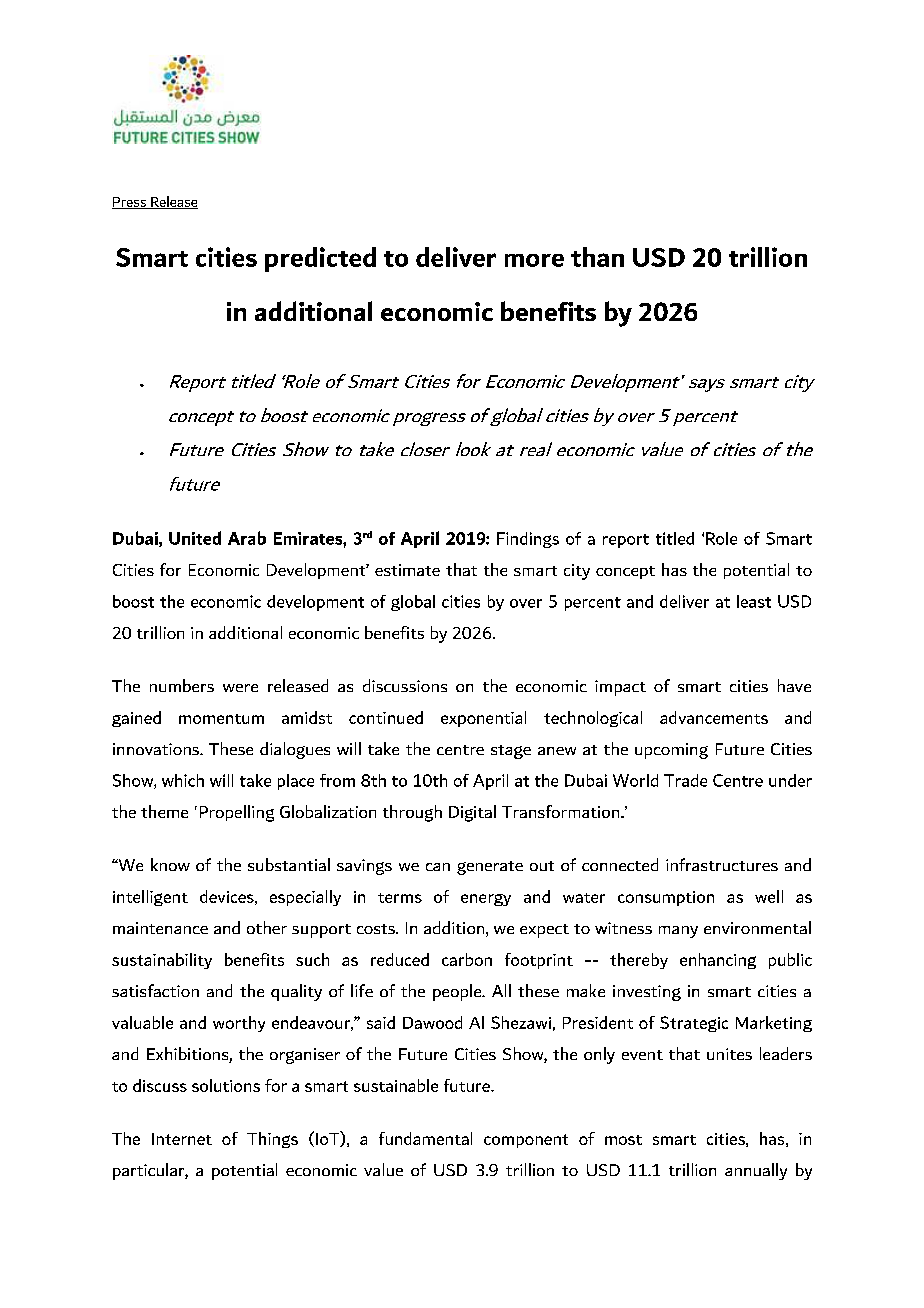  What do you see at coordinates (130, 203) in the screenshot?
I see `Press` at bounding box center [130, 203].
